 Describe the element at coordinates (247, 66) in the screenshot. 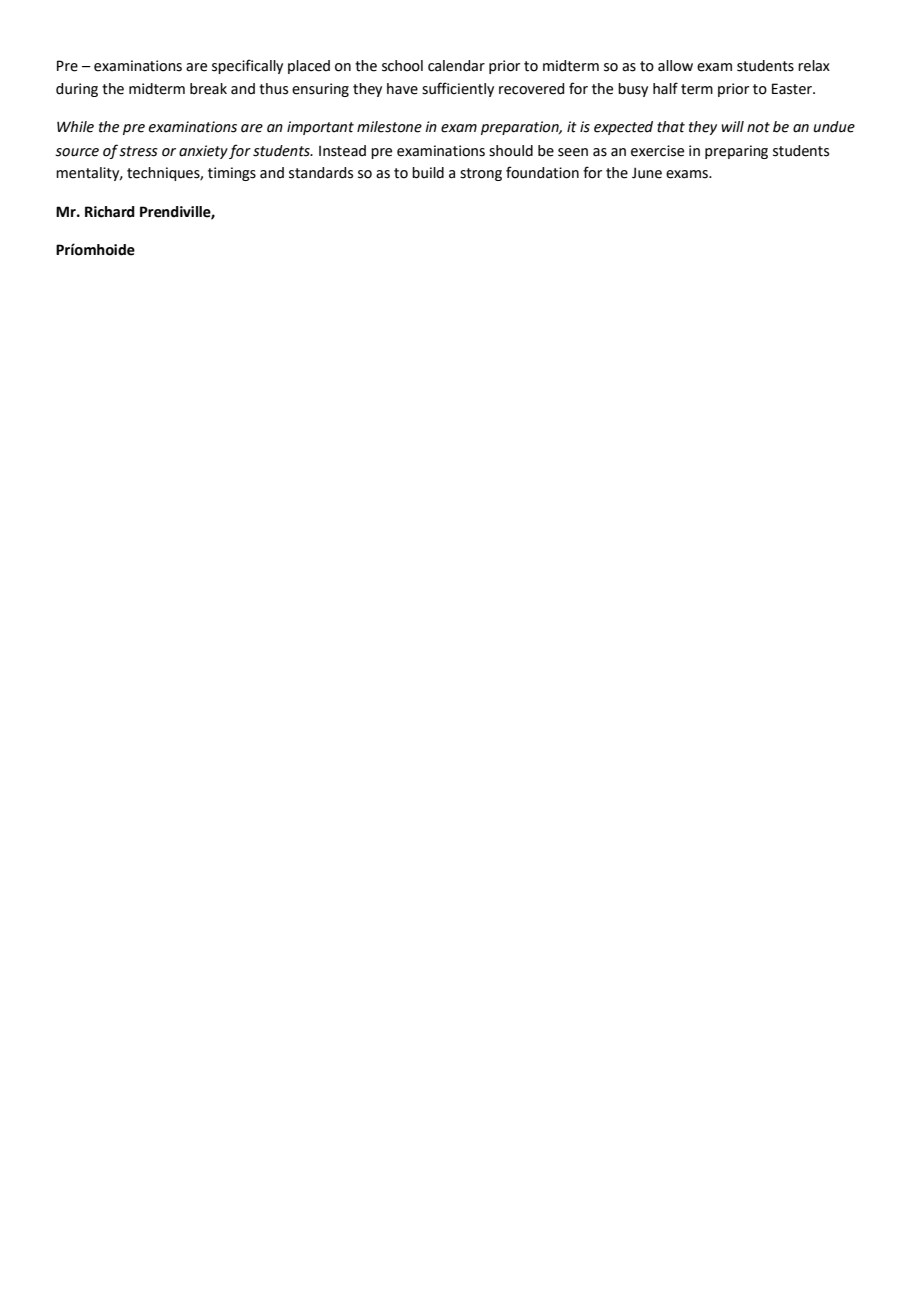

I see `specifically` at that location.
